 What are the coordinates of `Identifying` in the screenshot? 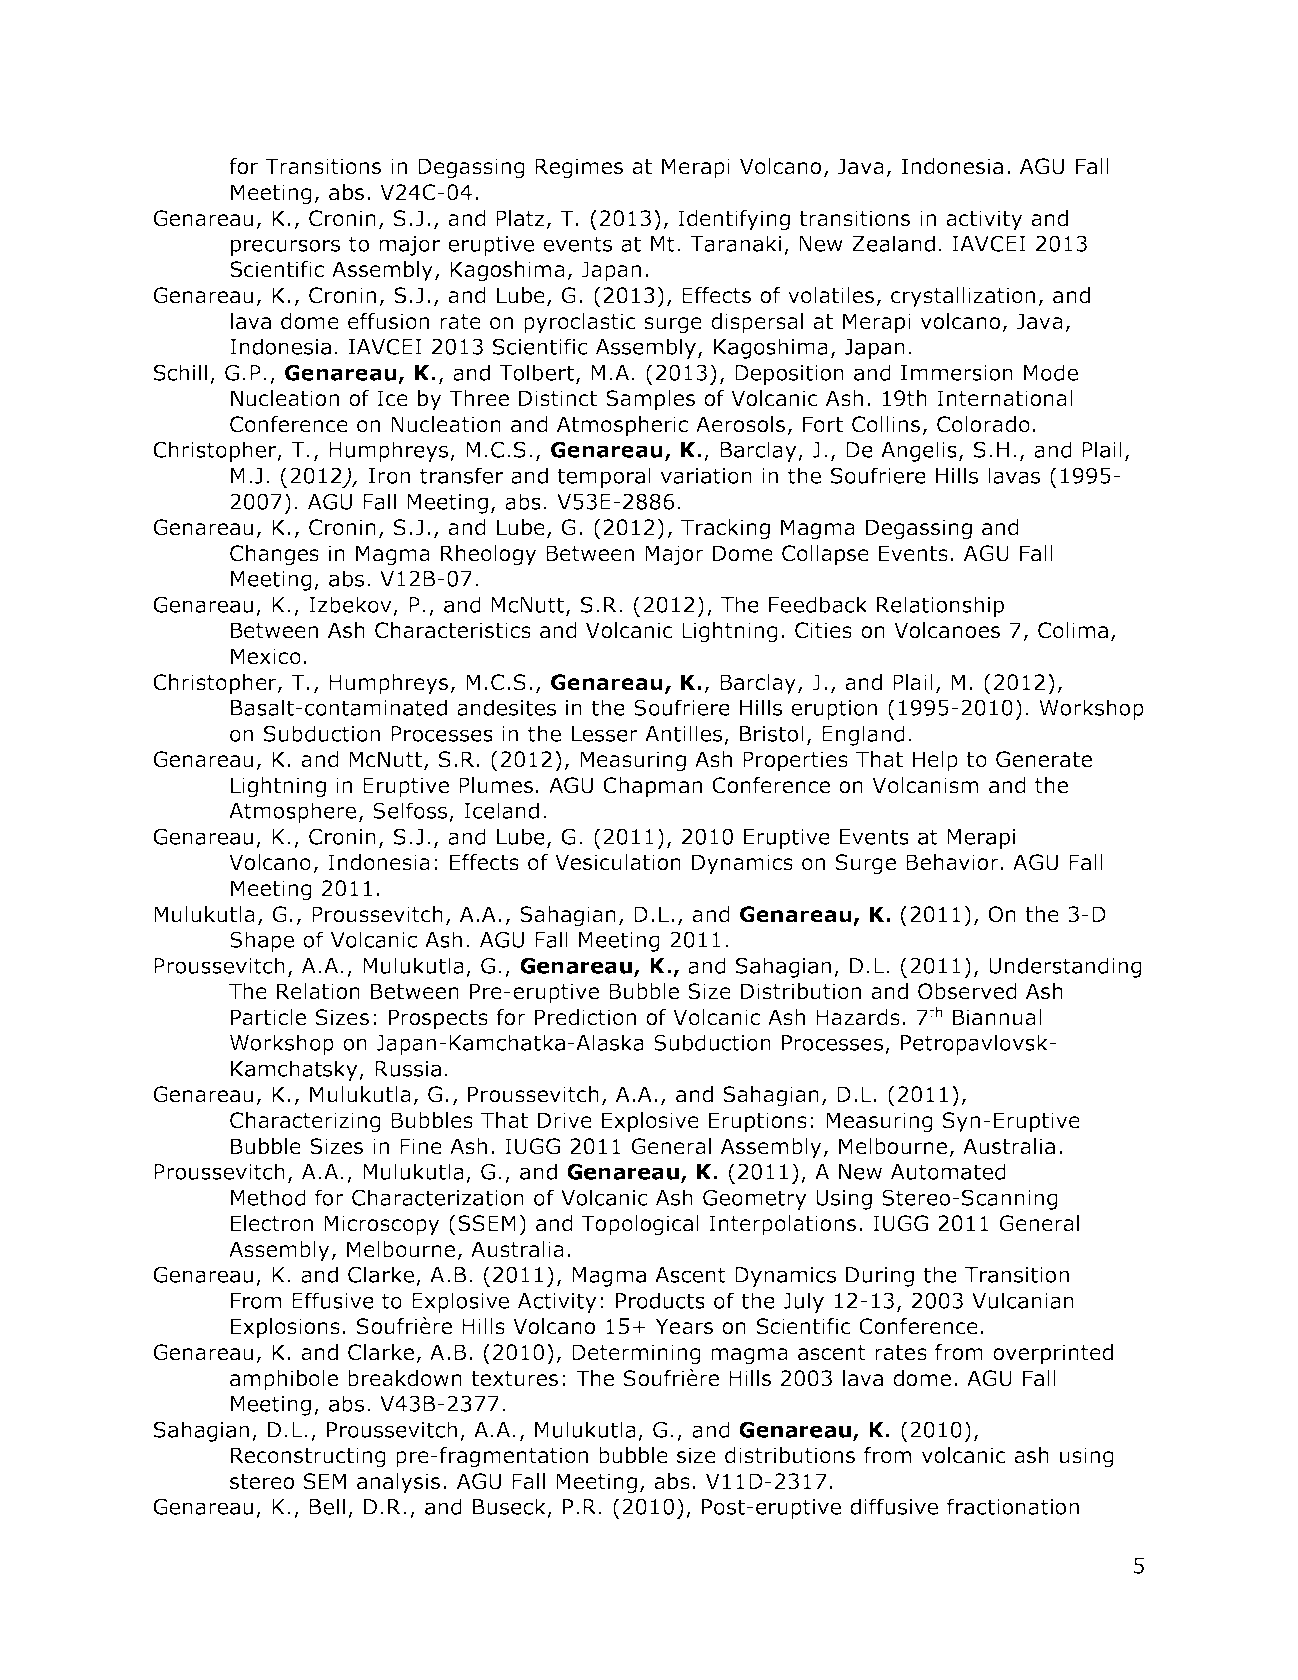 It's located at (734, 220).
